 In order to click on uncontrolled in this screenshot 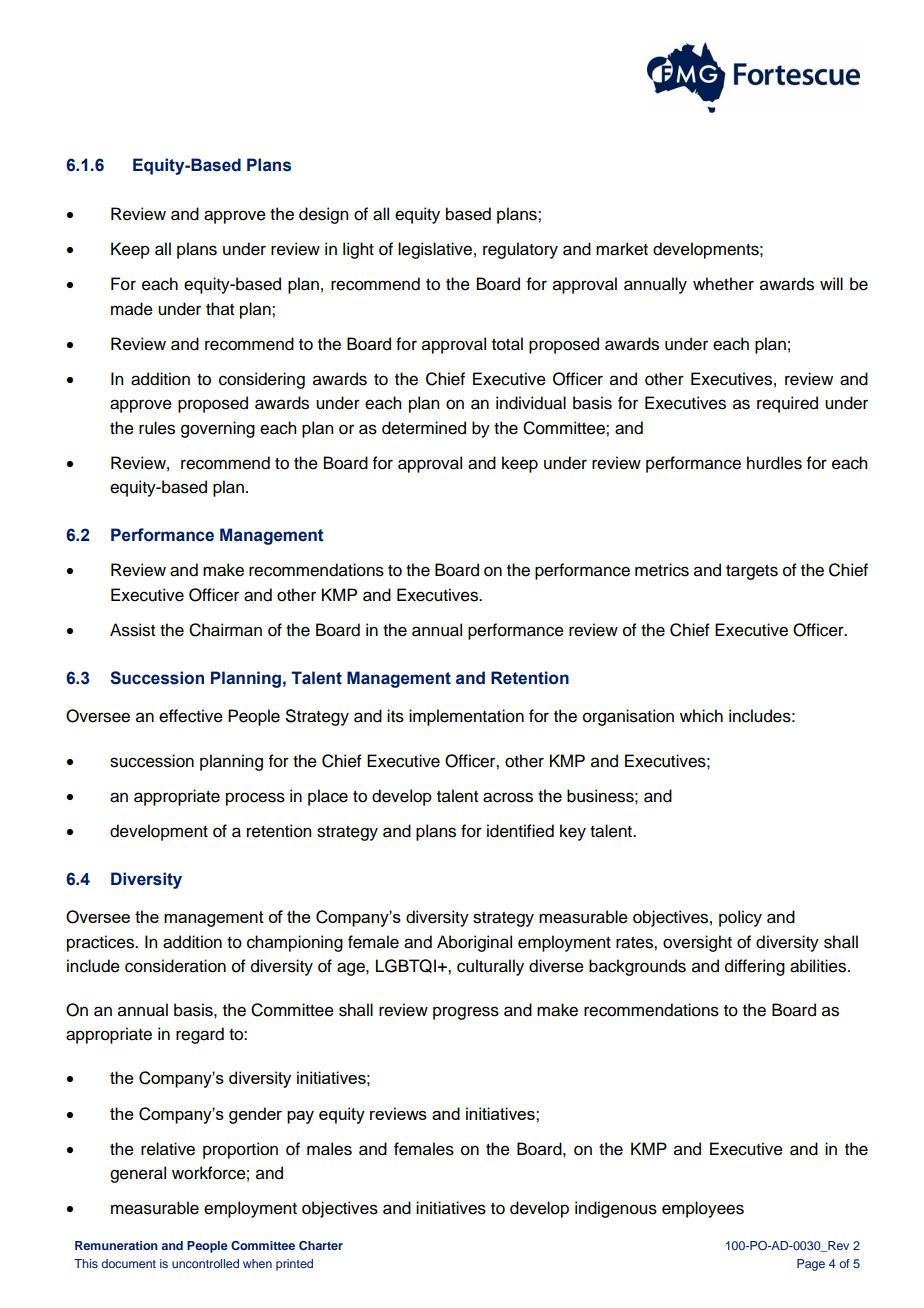, I will do `click(205, 1263)`.
